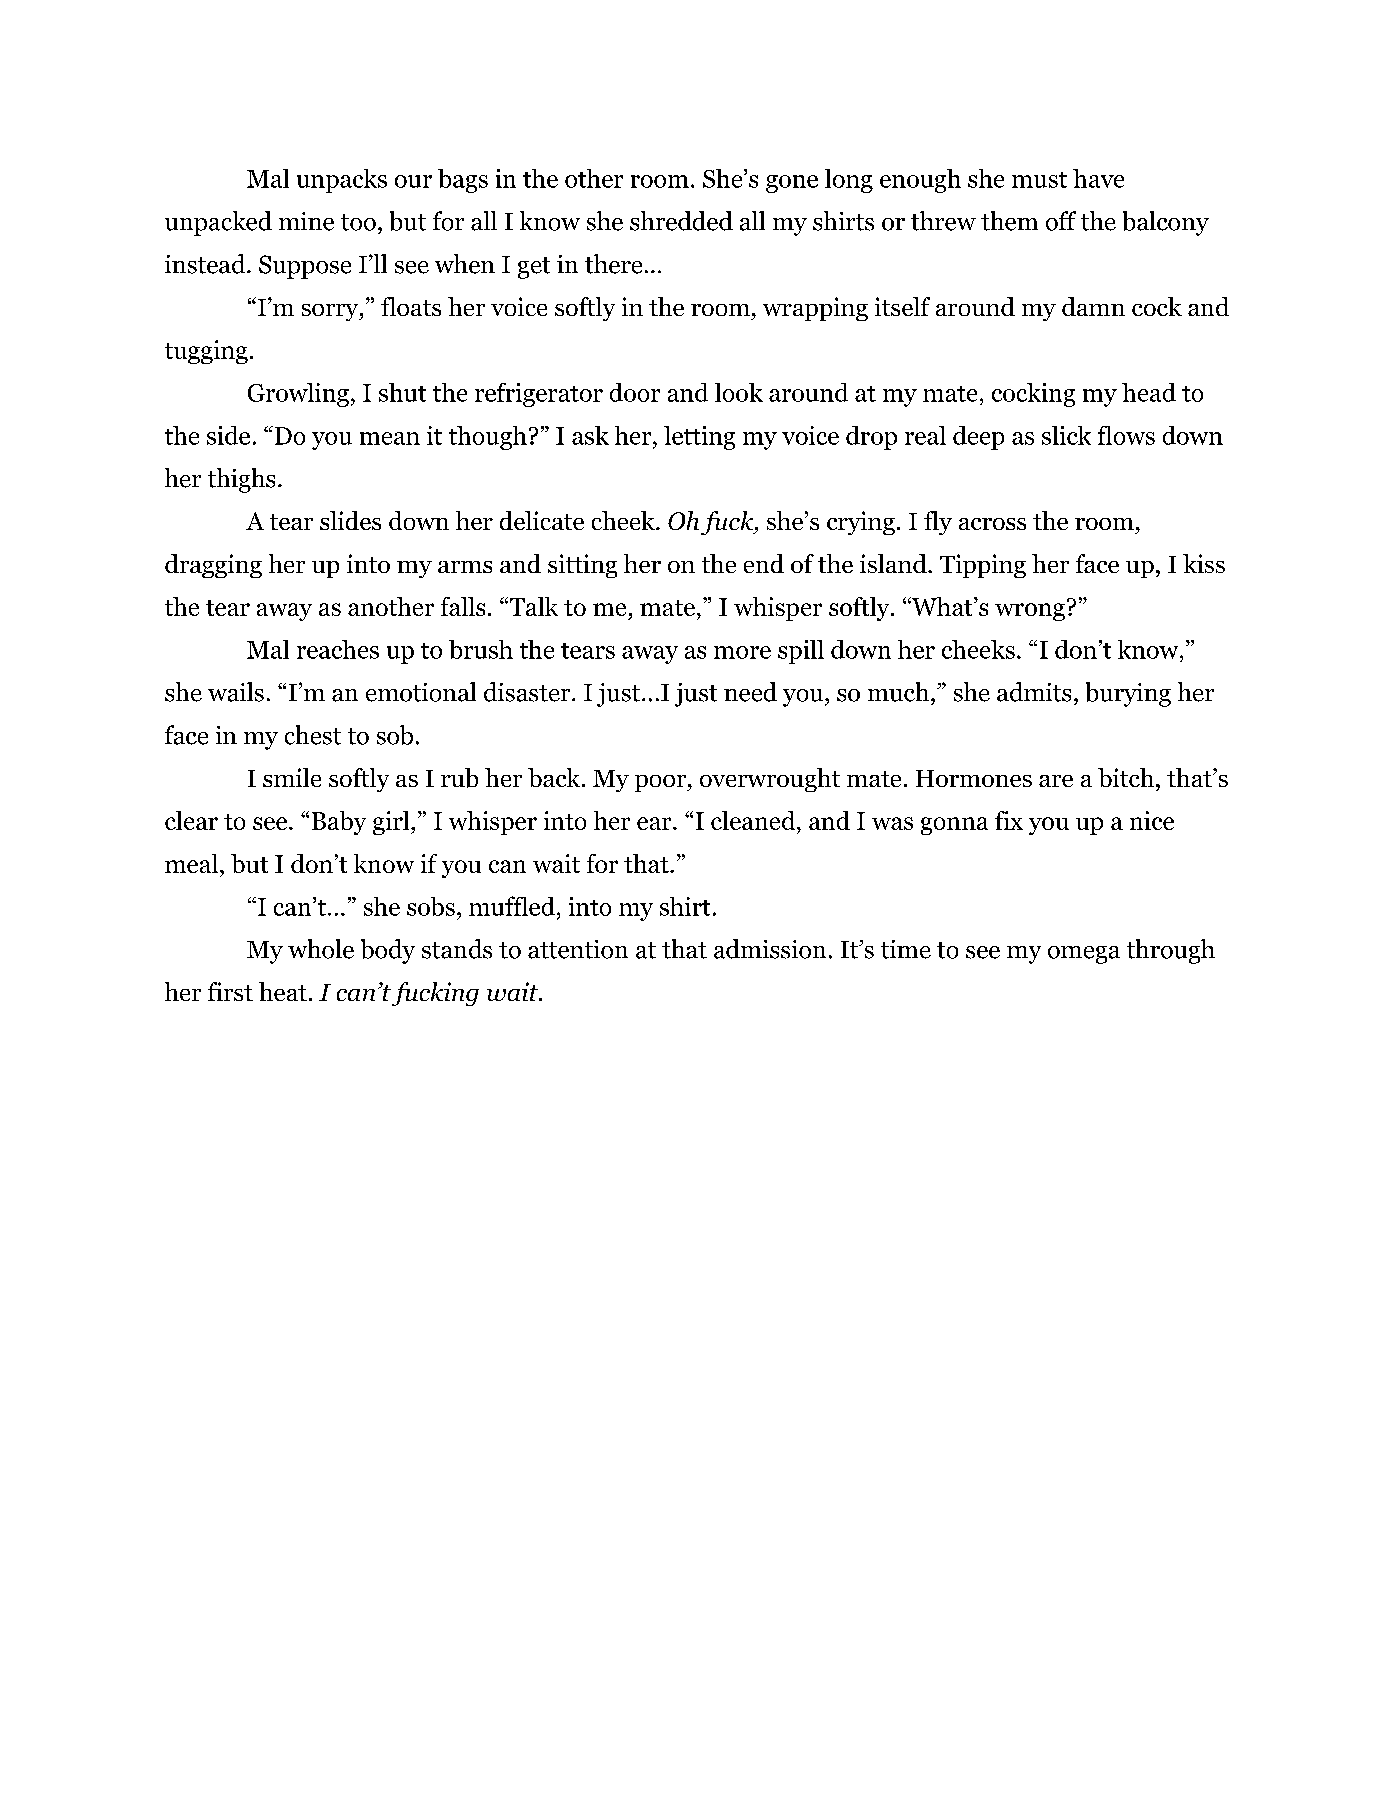  I want to click on cleaned, so click(754, 820).
